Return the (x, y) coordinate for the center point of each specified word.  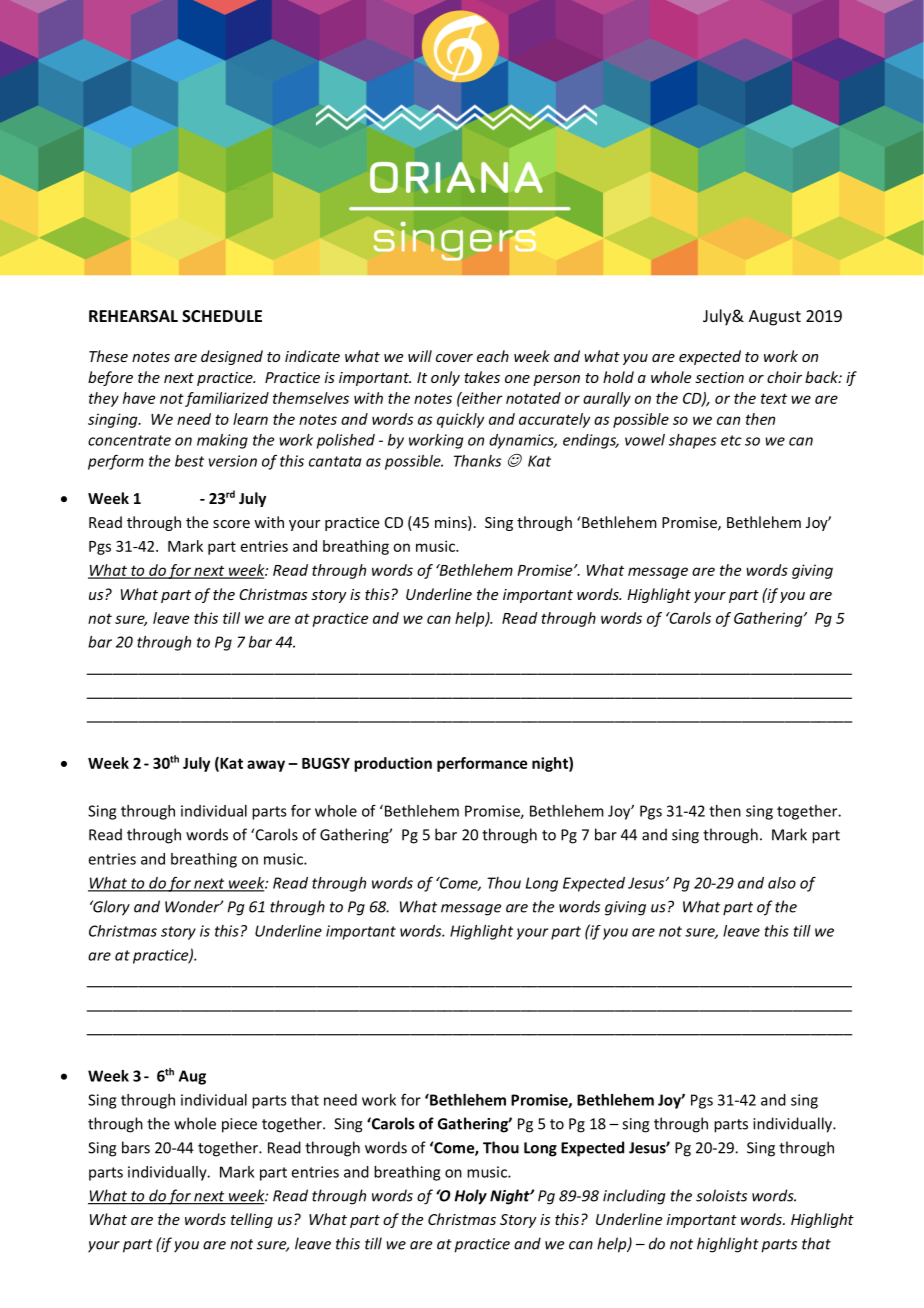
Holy (470, 1197)
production (393, 764)
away (266, 766)
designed (232, 357)
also (782, 883)
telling (252, 1220)
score (231, 524)
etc (731, 440)
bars (136, 1147)
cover (454, 358)
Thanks (477, 461)
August (775, 318)
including (634, 1197)
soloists (721, 1195)
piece (239, 1125)
